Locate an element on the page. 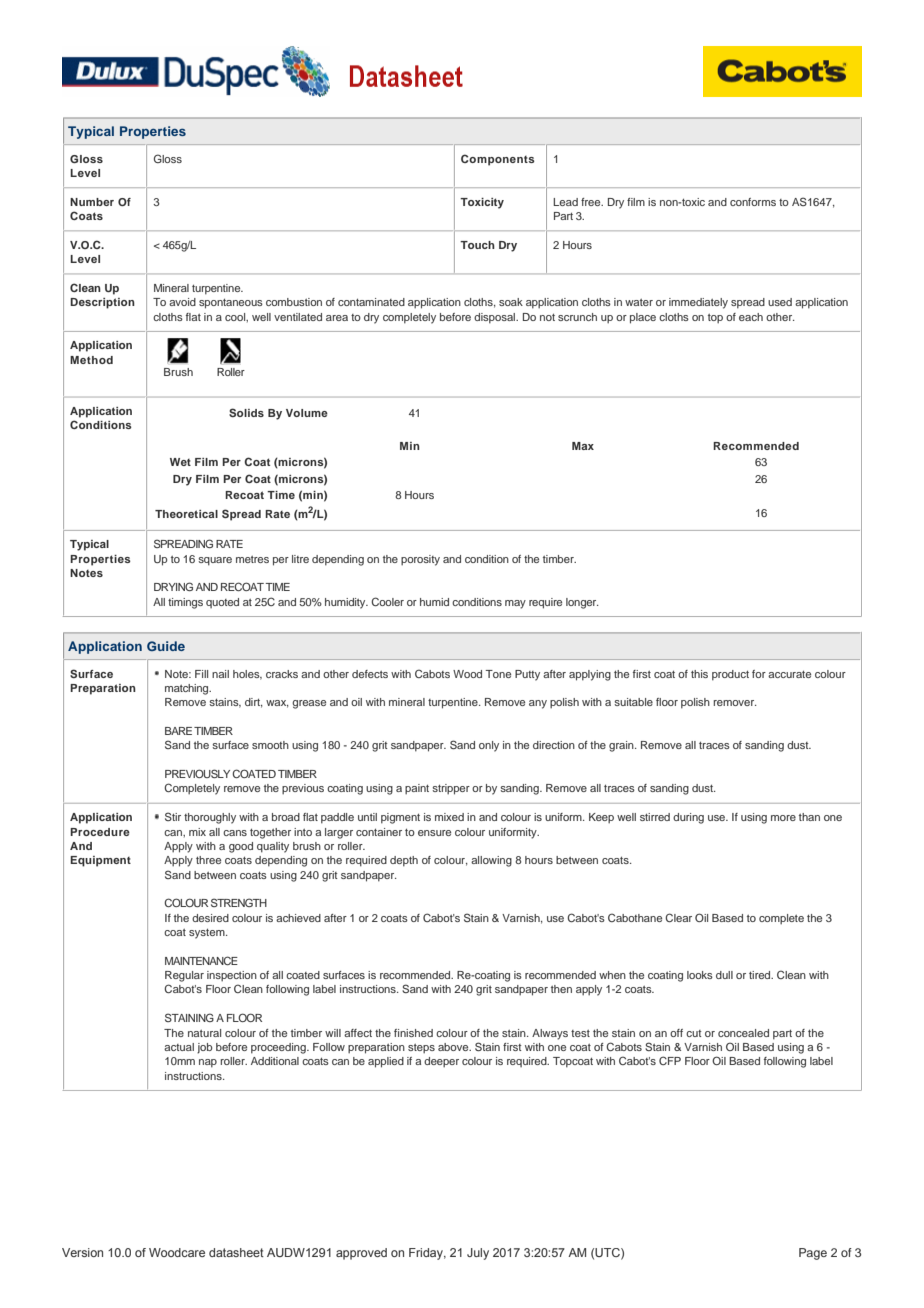 This document has width=924, height=1308. finished is located at coordinates (413, 1033).
